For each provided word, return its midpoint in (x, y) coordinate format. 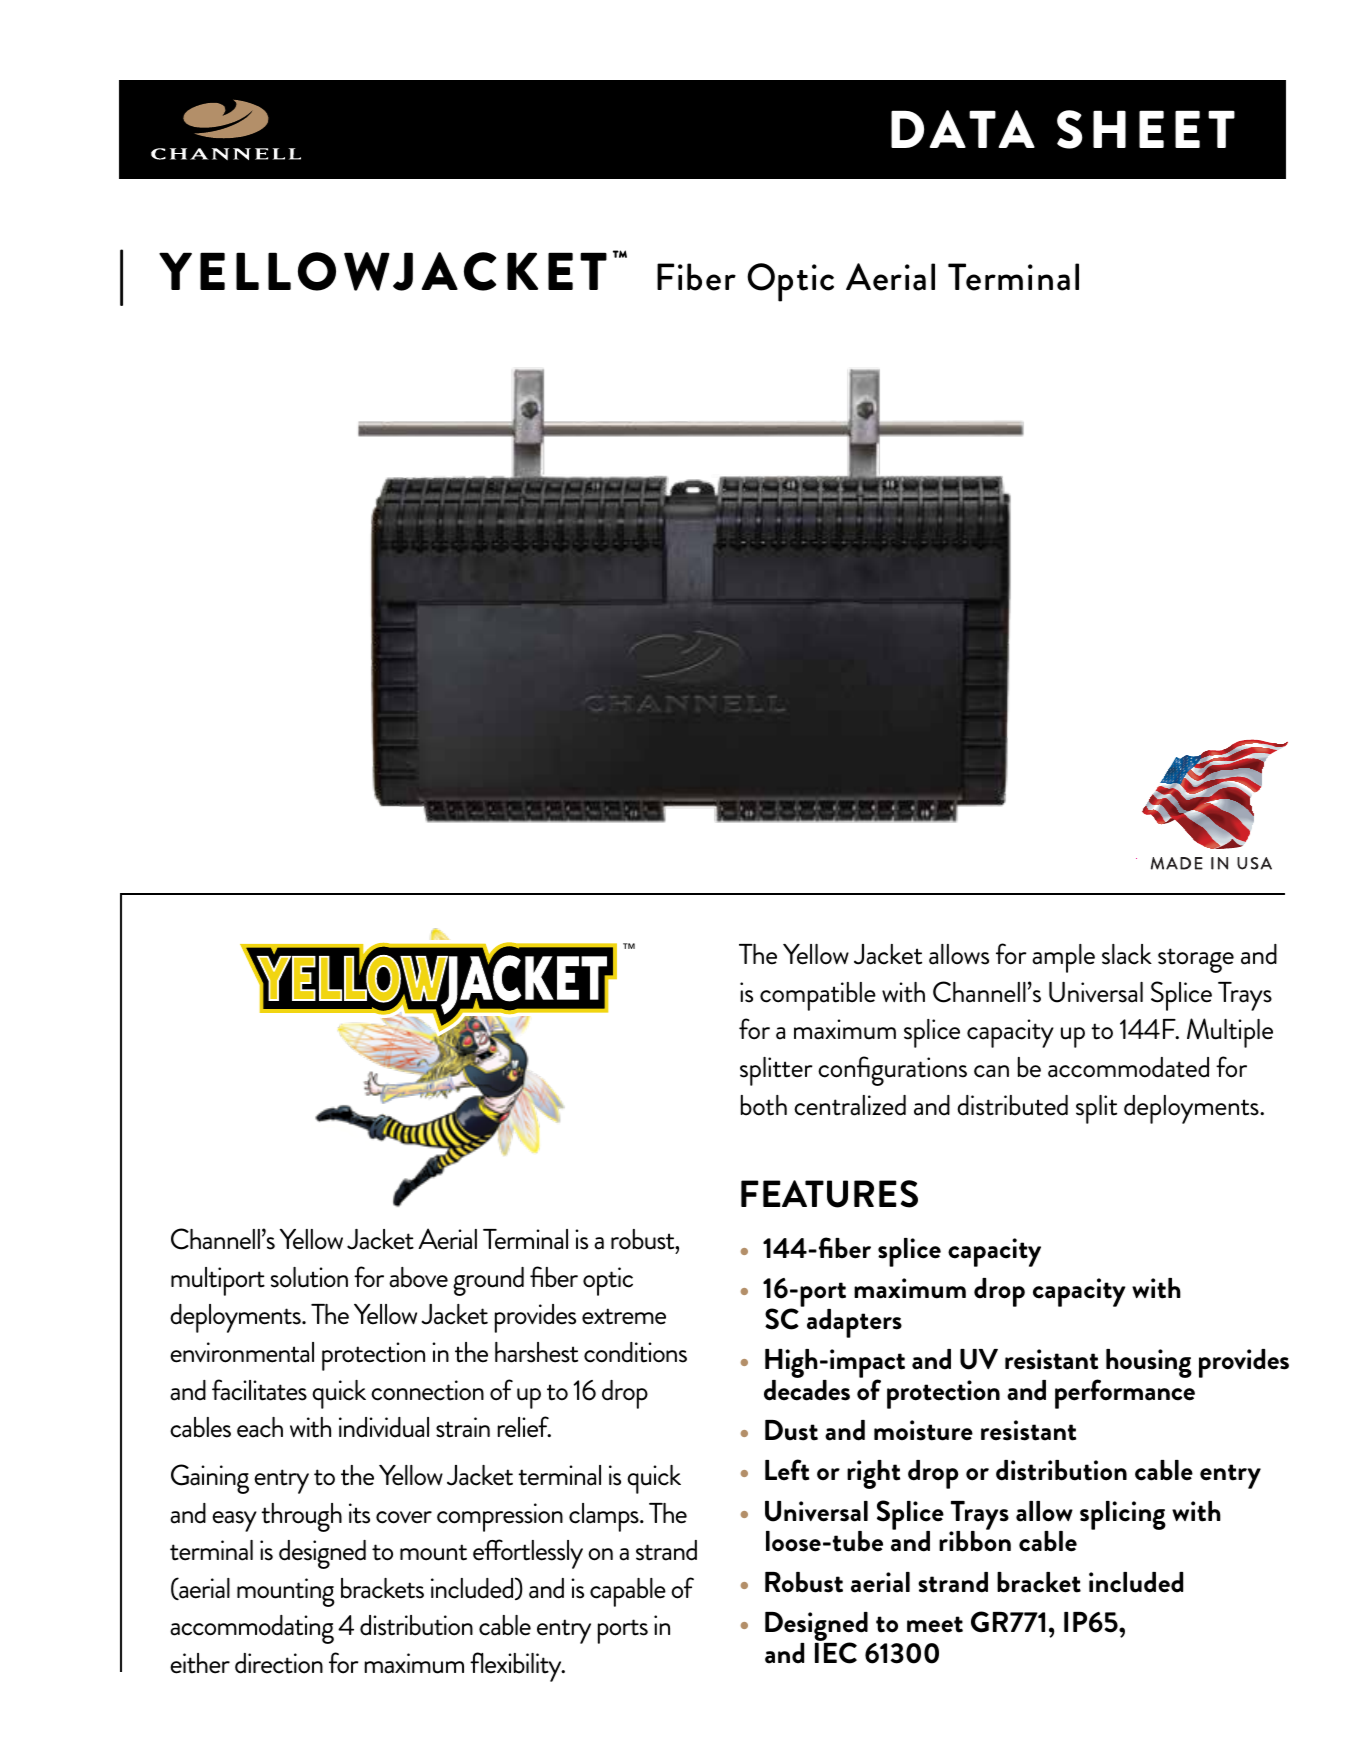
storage (1196, 960)
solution (309, 1277)
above (418, 1277)
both (764, 1105)
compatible (818, 996)
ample (1063, 958)
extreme (624, 1316)
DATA (963, 129)
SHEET (1146, 129)
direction (279, 1663)
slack (1127, 954)
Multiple (1230, 1033)
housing (1149, 1363)
